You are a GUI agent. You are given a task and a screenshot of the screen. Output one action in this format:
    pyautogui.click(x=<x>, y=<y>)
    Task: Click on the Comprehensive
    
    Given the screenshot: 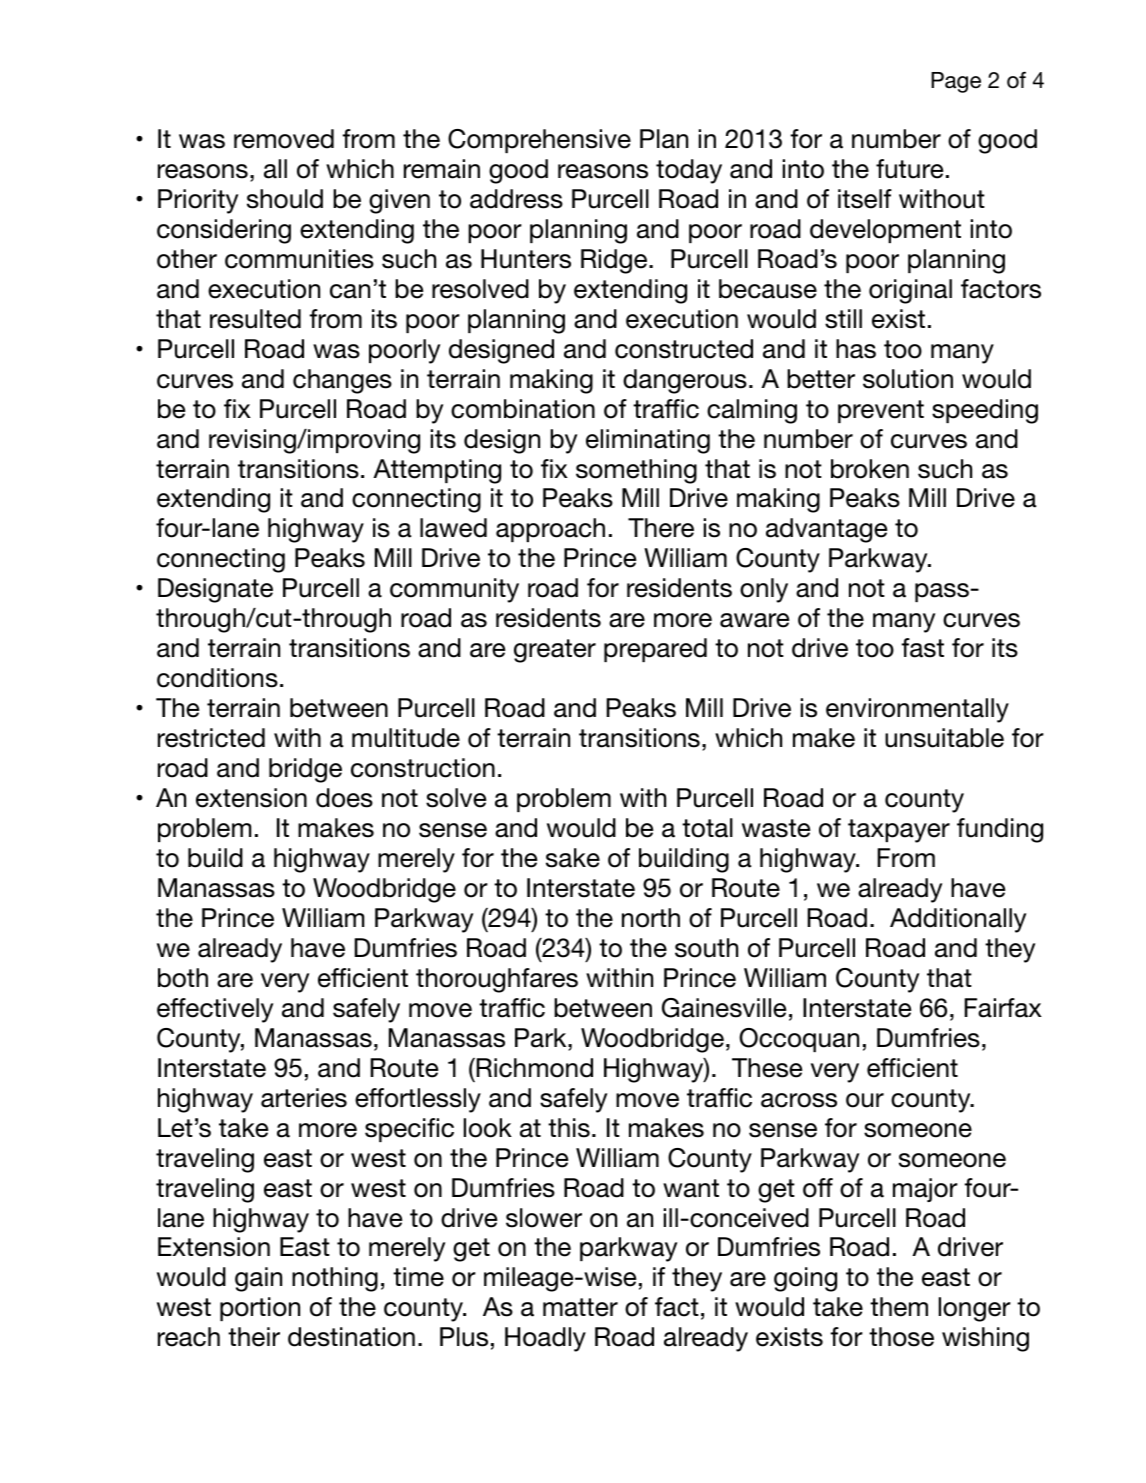 What is the action you would take?
    pyautogui.click(x=539, y=141)
